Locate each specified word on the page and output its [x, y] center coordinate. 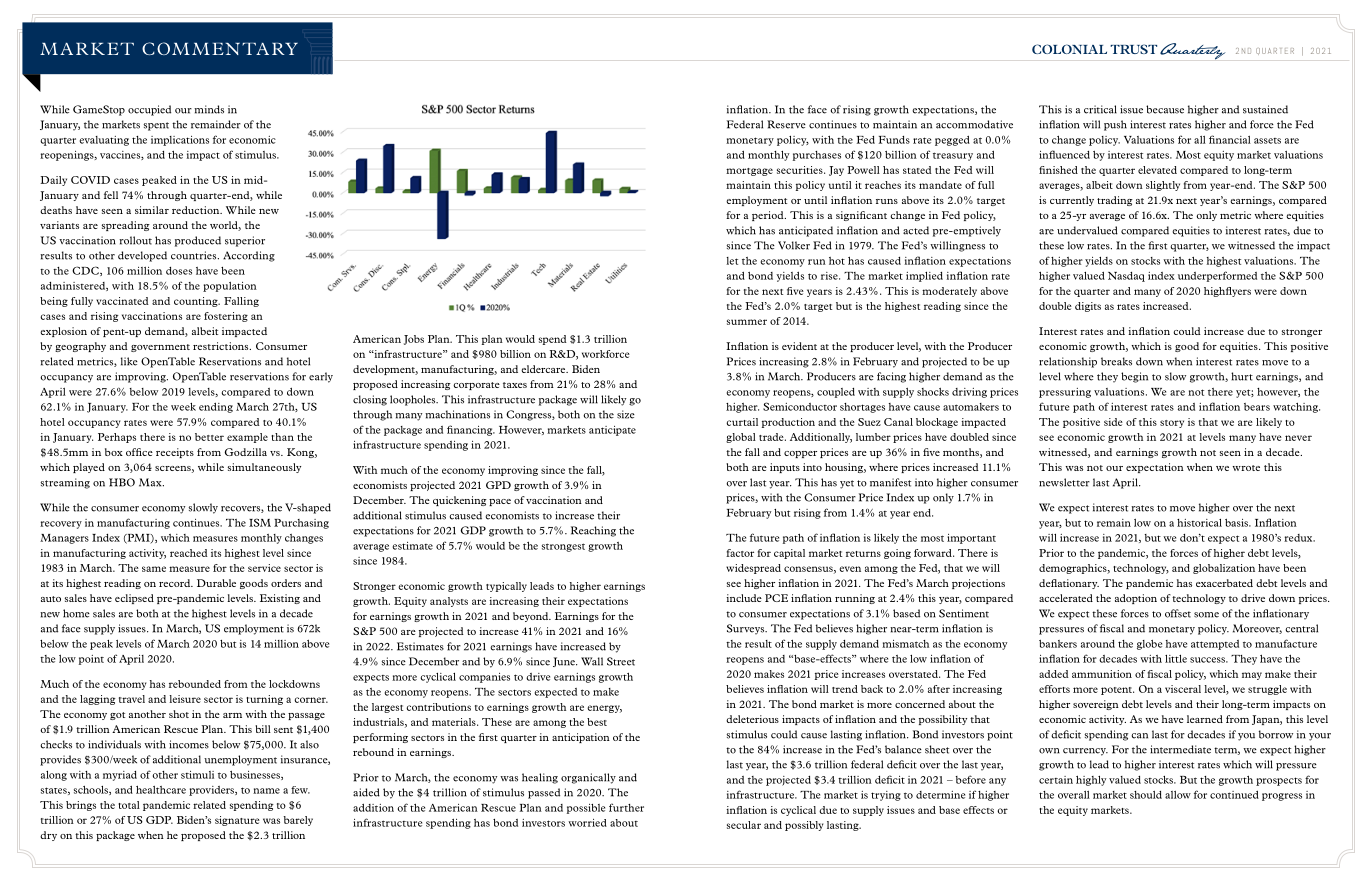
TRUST [1133, 49]
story [1172, 424]
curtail [742, 422]
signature [237, 821]
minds [209, 109]
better [209, 437]
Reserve [786, 124]
